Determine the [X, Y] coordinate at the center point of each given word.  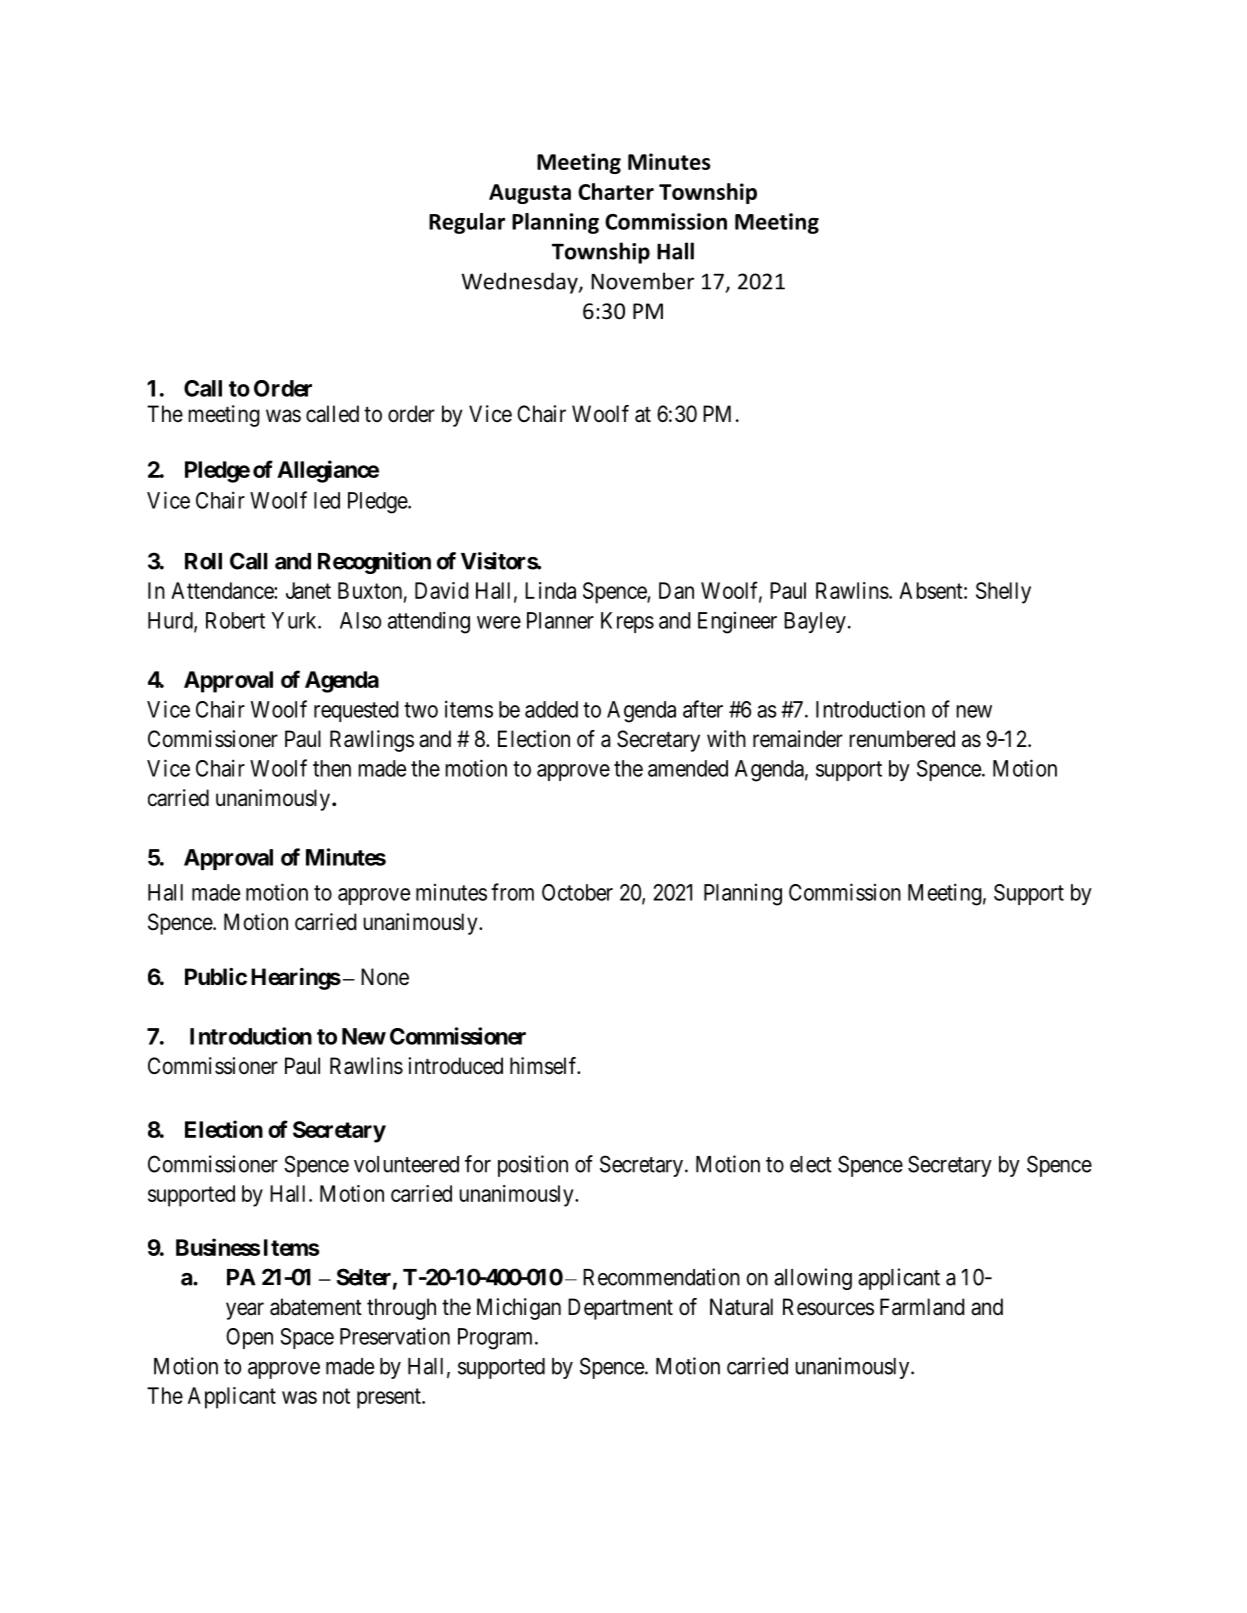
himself [545, 1066]
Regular [467, 223]
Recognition [374, 563]
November [642, 281]
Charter [616, 191]
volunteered [406, 1164]
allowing [813, 1279]
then [332, 768]
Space [307, 1338]
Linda [550, 590]
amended [688, 768]
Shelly [1003, 593]
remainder [798, 739]
